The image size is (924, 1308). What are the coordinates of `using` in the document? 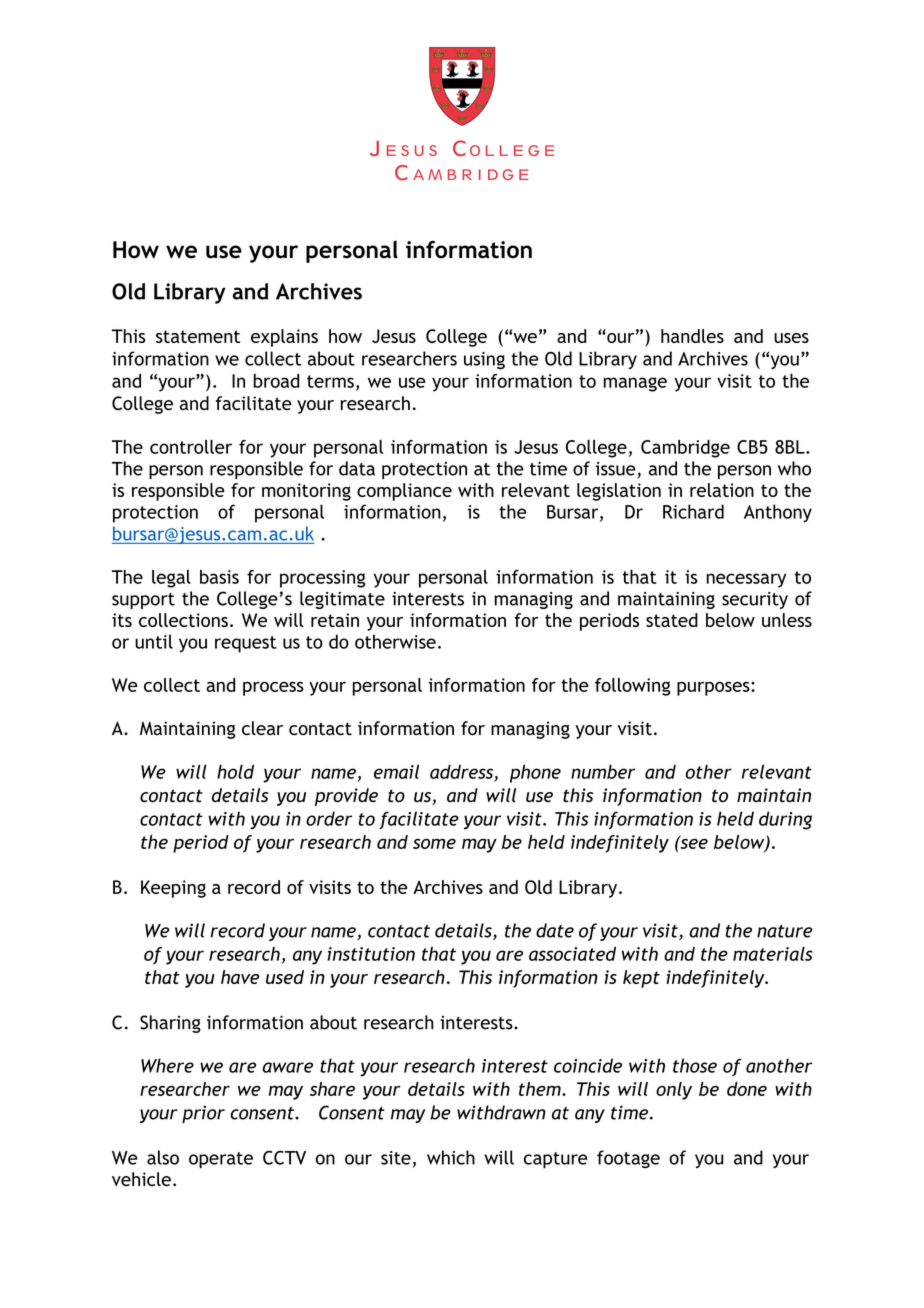 It's located at (484, 361).
